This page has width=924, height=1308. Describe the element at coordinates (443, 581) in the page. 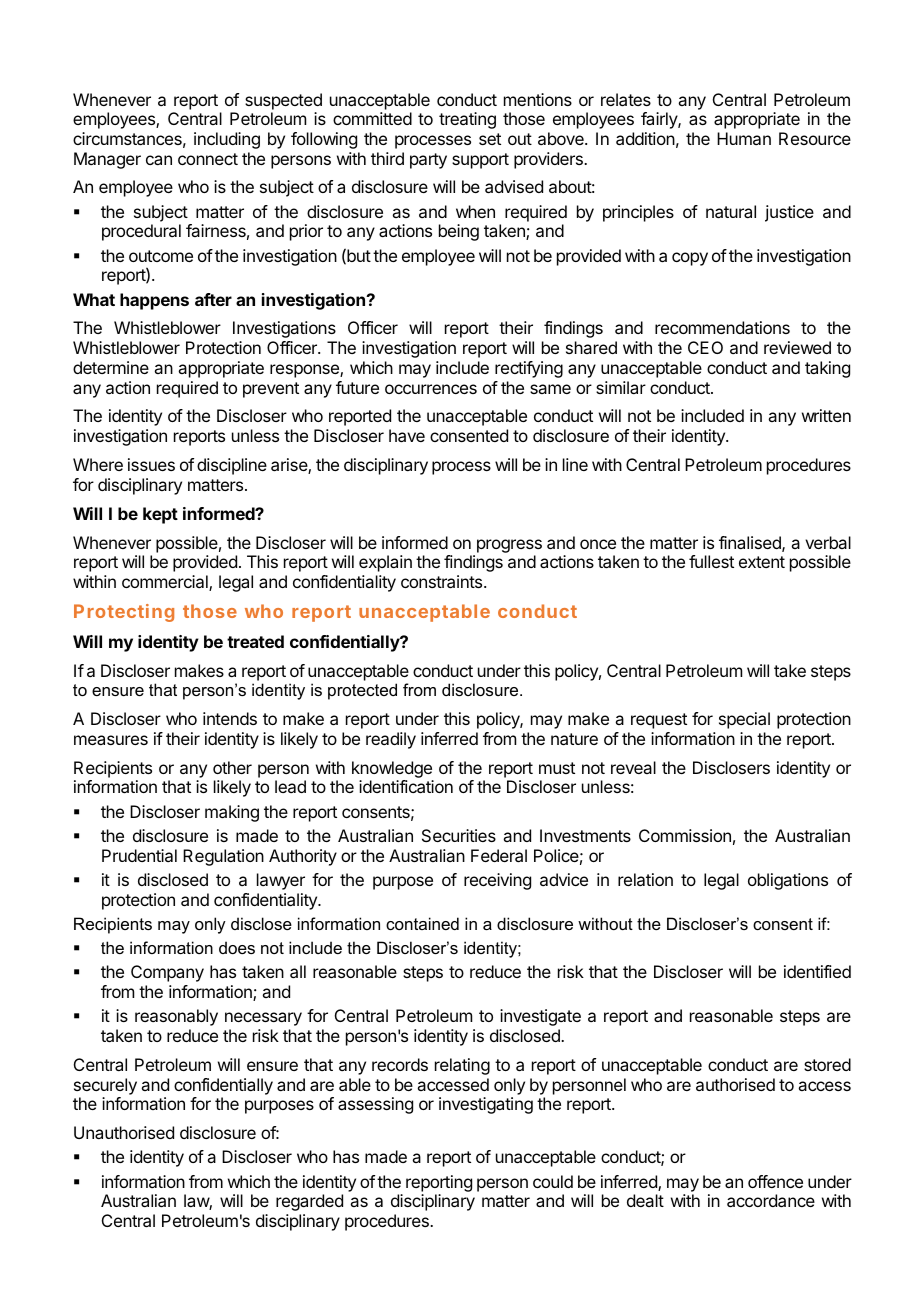

I see `constraints` at that location.
